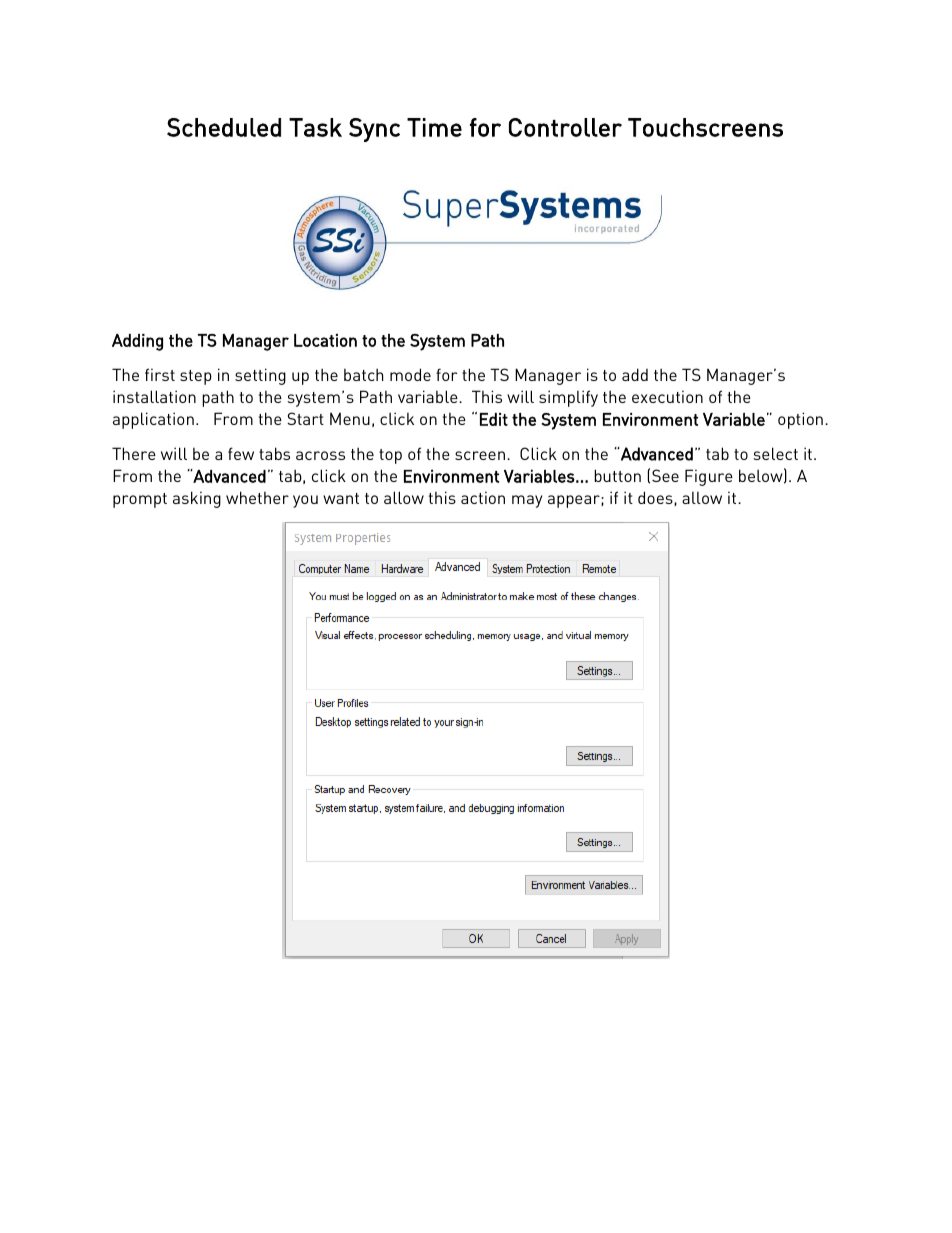 The image size is (952, 1233). I want to click on mode, so click(410, 374).
